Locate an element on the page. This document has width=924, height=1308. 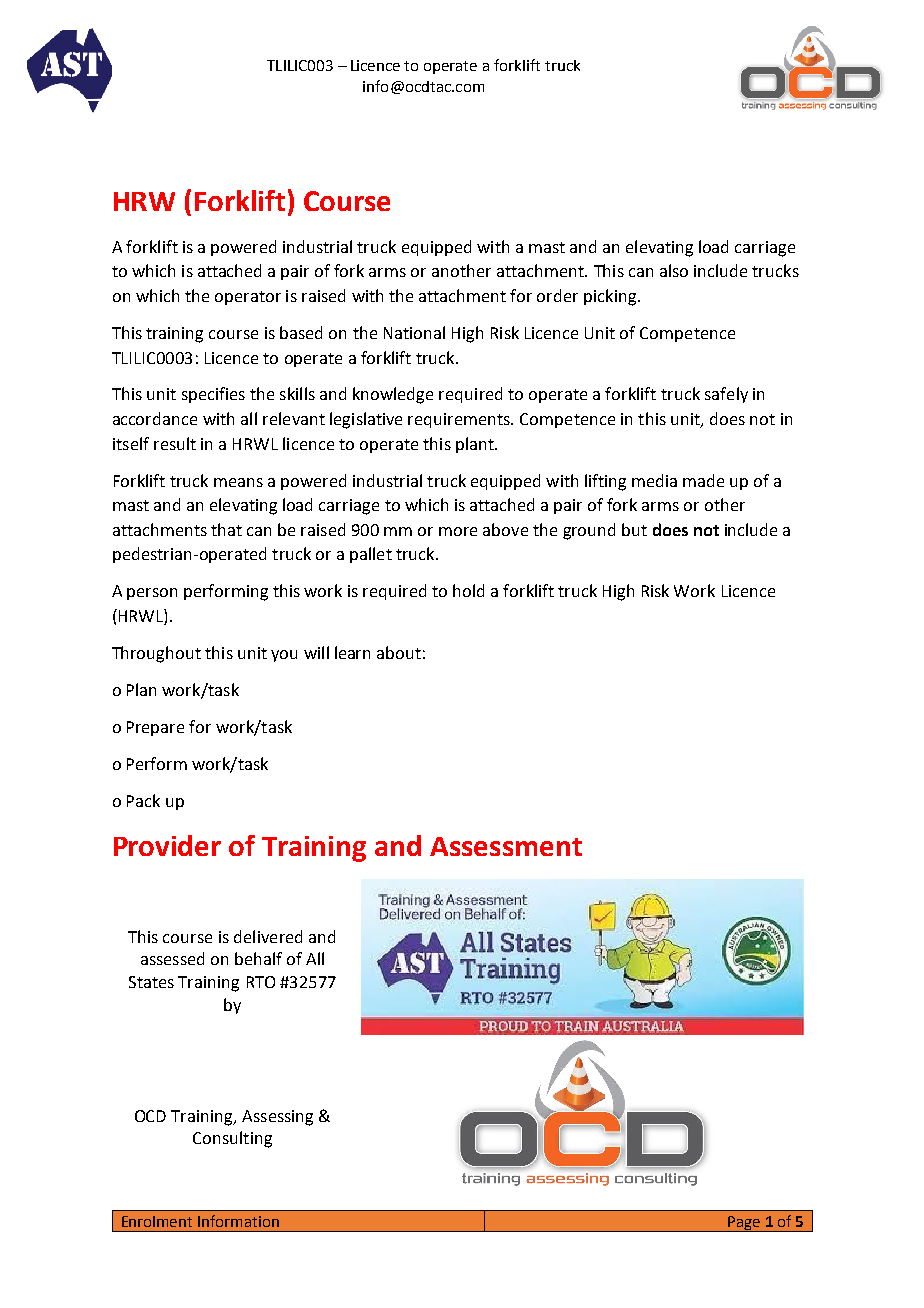
operator is located at coordinates (248, 298).
